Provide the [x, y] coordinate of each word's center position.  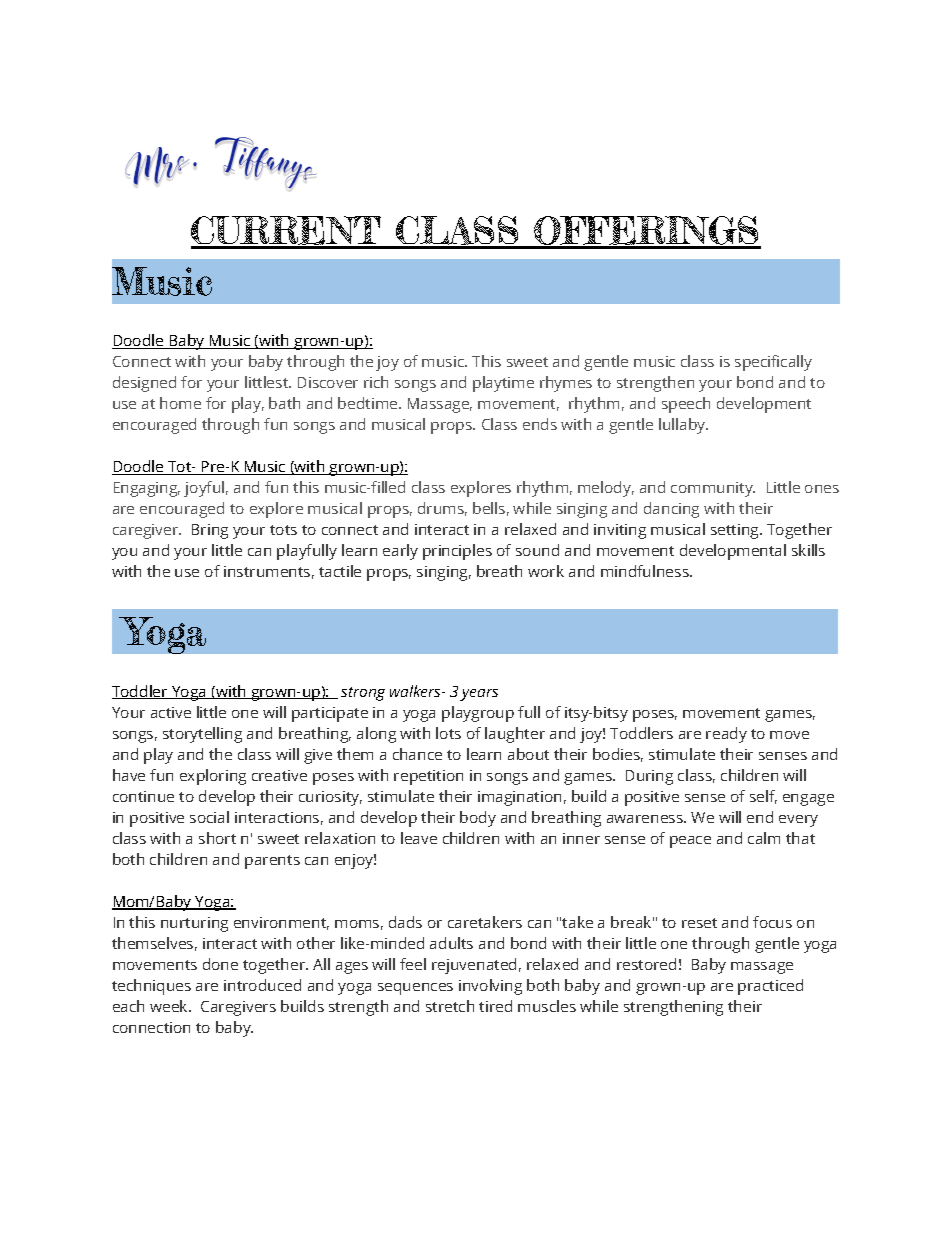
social [209, 817]
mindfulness [646, 571]
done [220, 964]
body [478, 819]
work [546, 571]
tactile [340, 571]
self [763, 797]
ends [540, 424]
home [180, 403]
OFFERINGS [646, 232]
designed [144, 384]
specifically [773, 363]
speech [686, 405]
